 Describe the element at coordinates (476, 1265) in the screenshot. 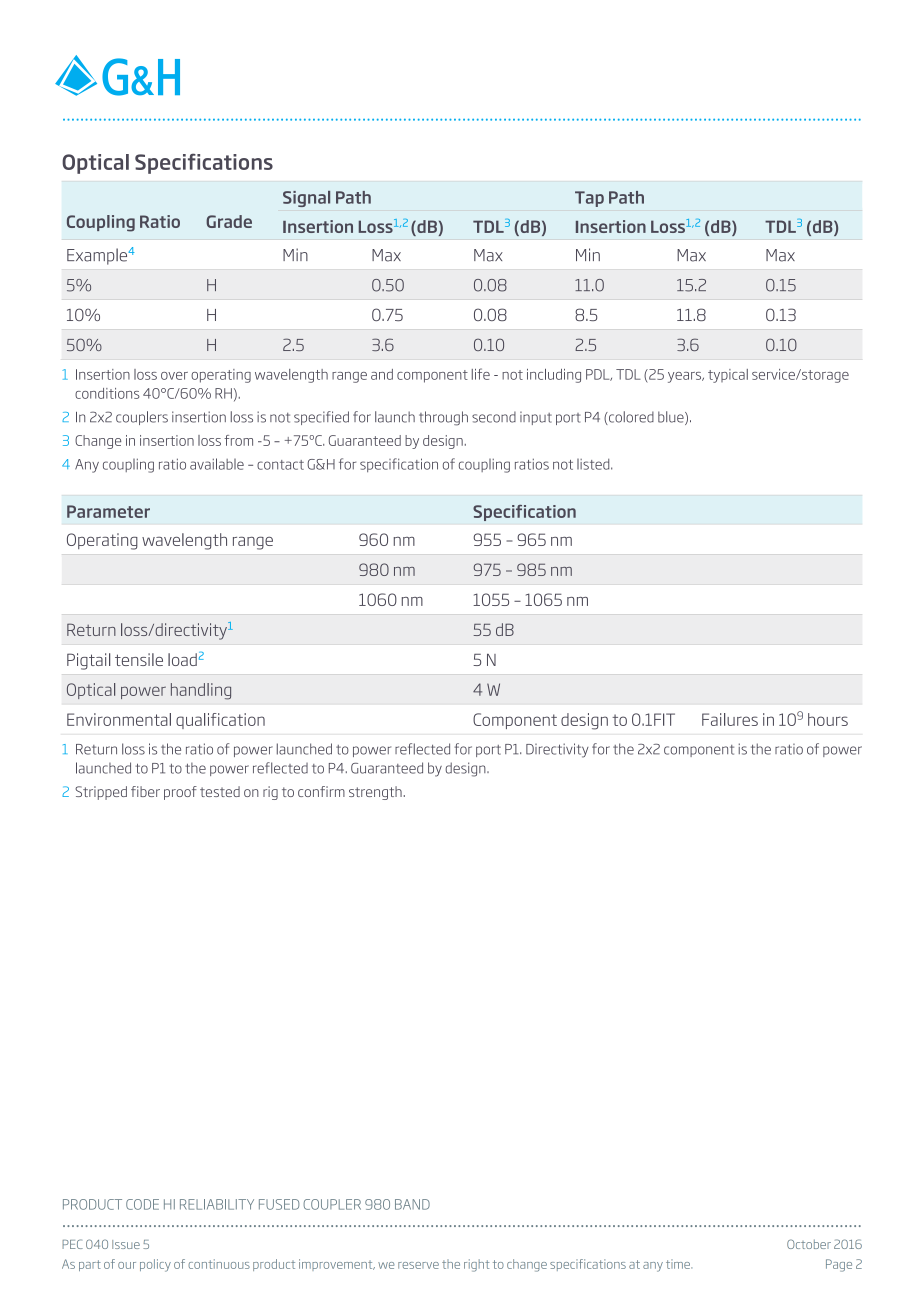

I see `right` at that location.
